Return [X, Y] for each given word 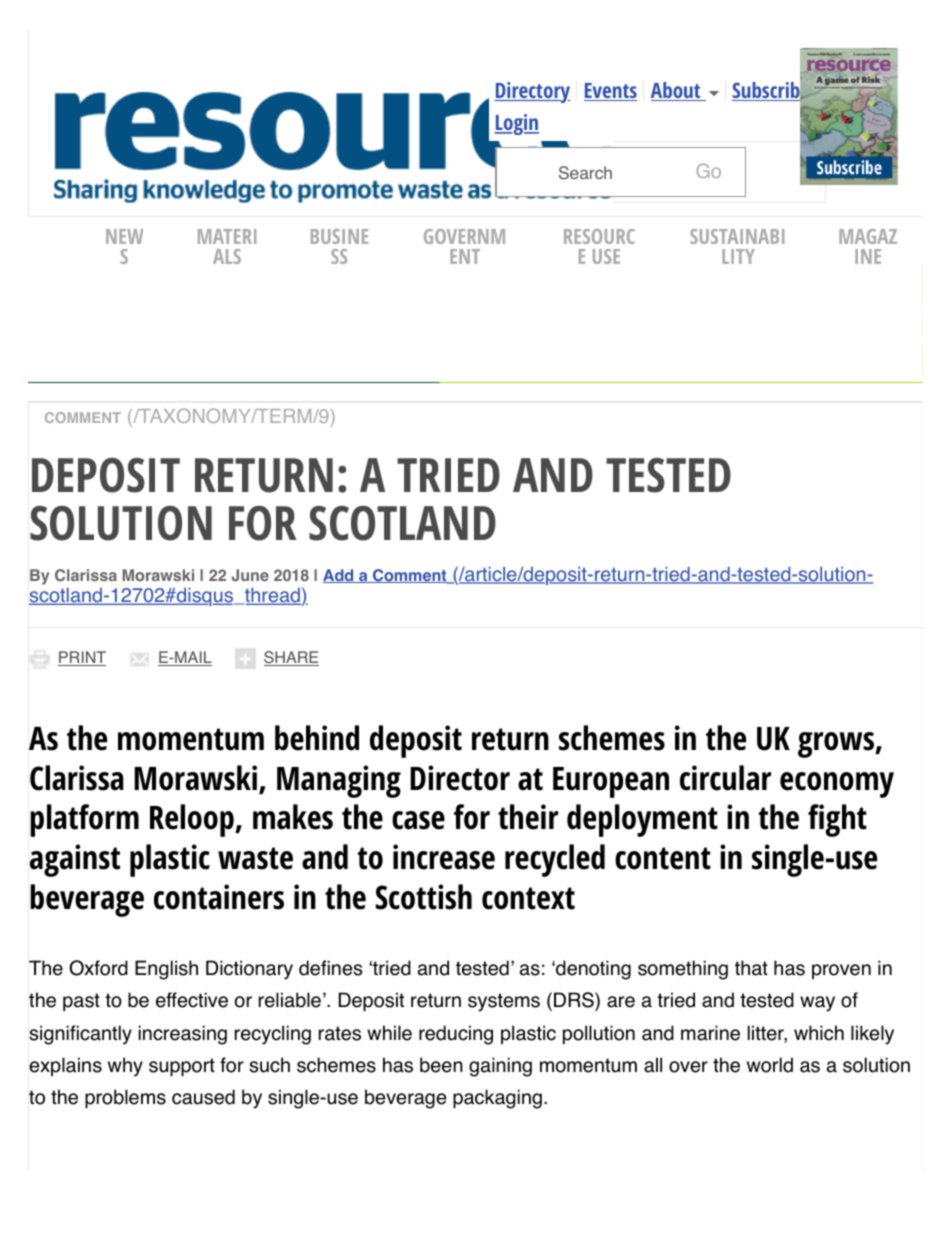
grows [837, 745]
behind [317, 738]
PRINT [82, 658]
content [663, 858]
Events [610, 92]
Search [585, 173]
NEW [124, 236]
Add [339, 576]
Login [516, 124]
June [250, 575]
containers [219, 897]
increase [444, 857]
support [182, 1067]
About [677, 91]
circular [725, 778]
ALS [227, 256]
